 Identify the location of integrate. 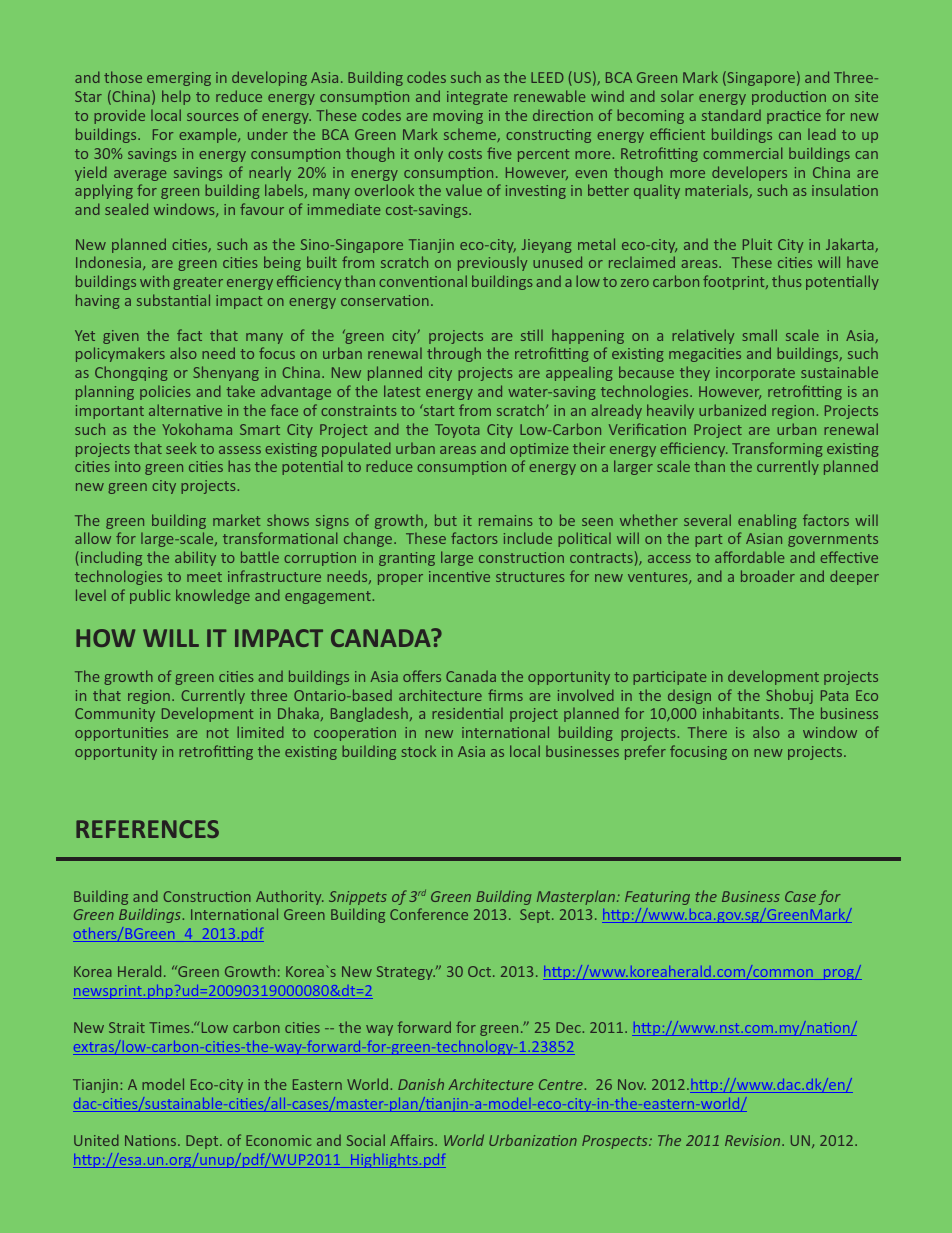
(477, 98).
